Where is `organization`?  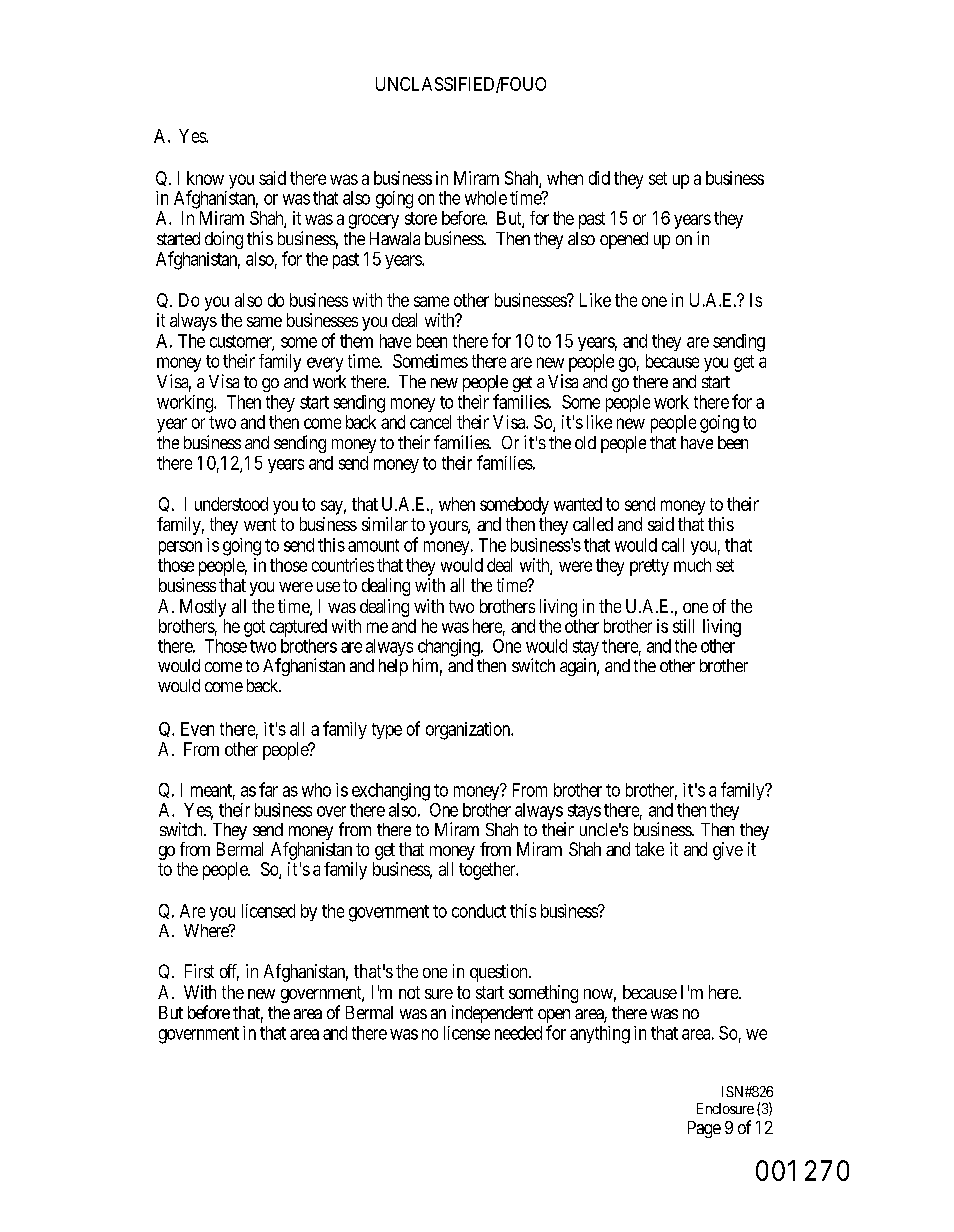
organization is located at coordinates (469, 731).
